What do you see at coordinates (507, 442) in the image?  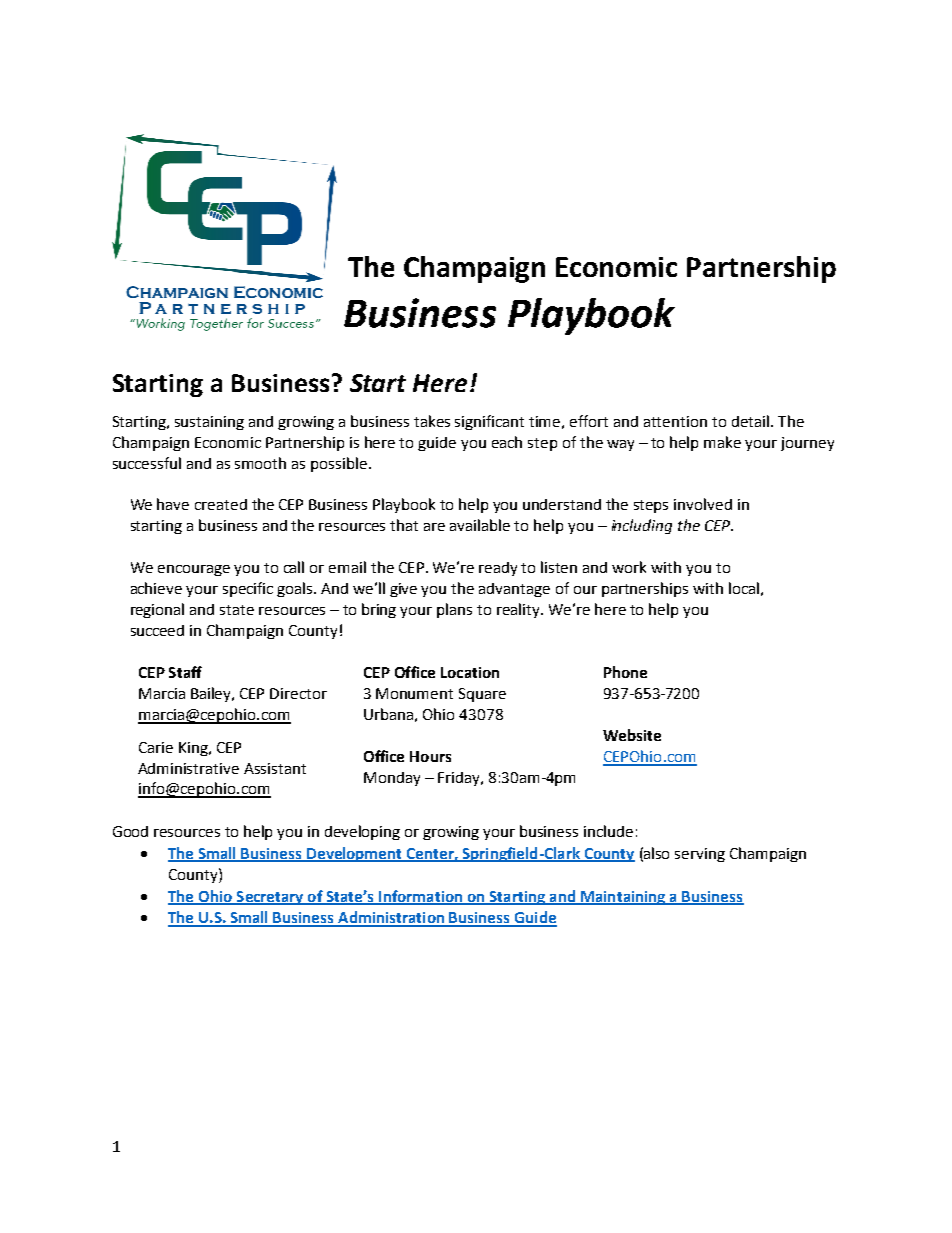 I see `each` at bounding box center [507, 442].
